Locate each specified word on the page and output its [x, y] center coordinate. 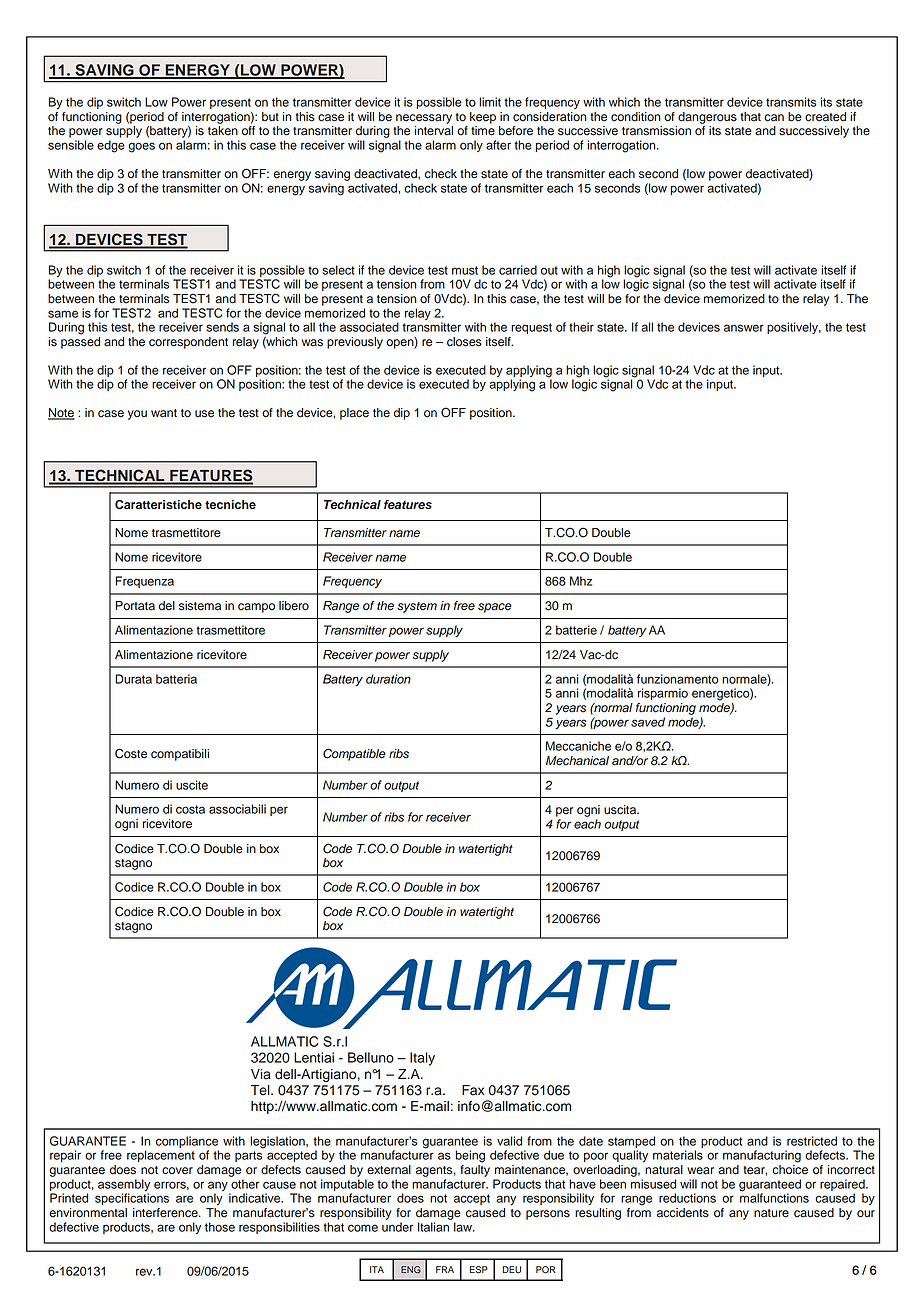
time [483, 131]
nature [771, 1213]
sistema [200, 606]
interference [166, 1213]
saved [648, 722]
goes [141, 147]
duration [388, 679]
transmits [791, 102]
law [464, 1227]
